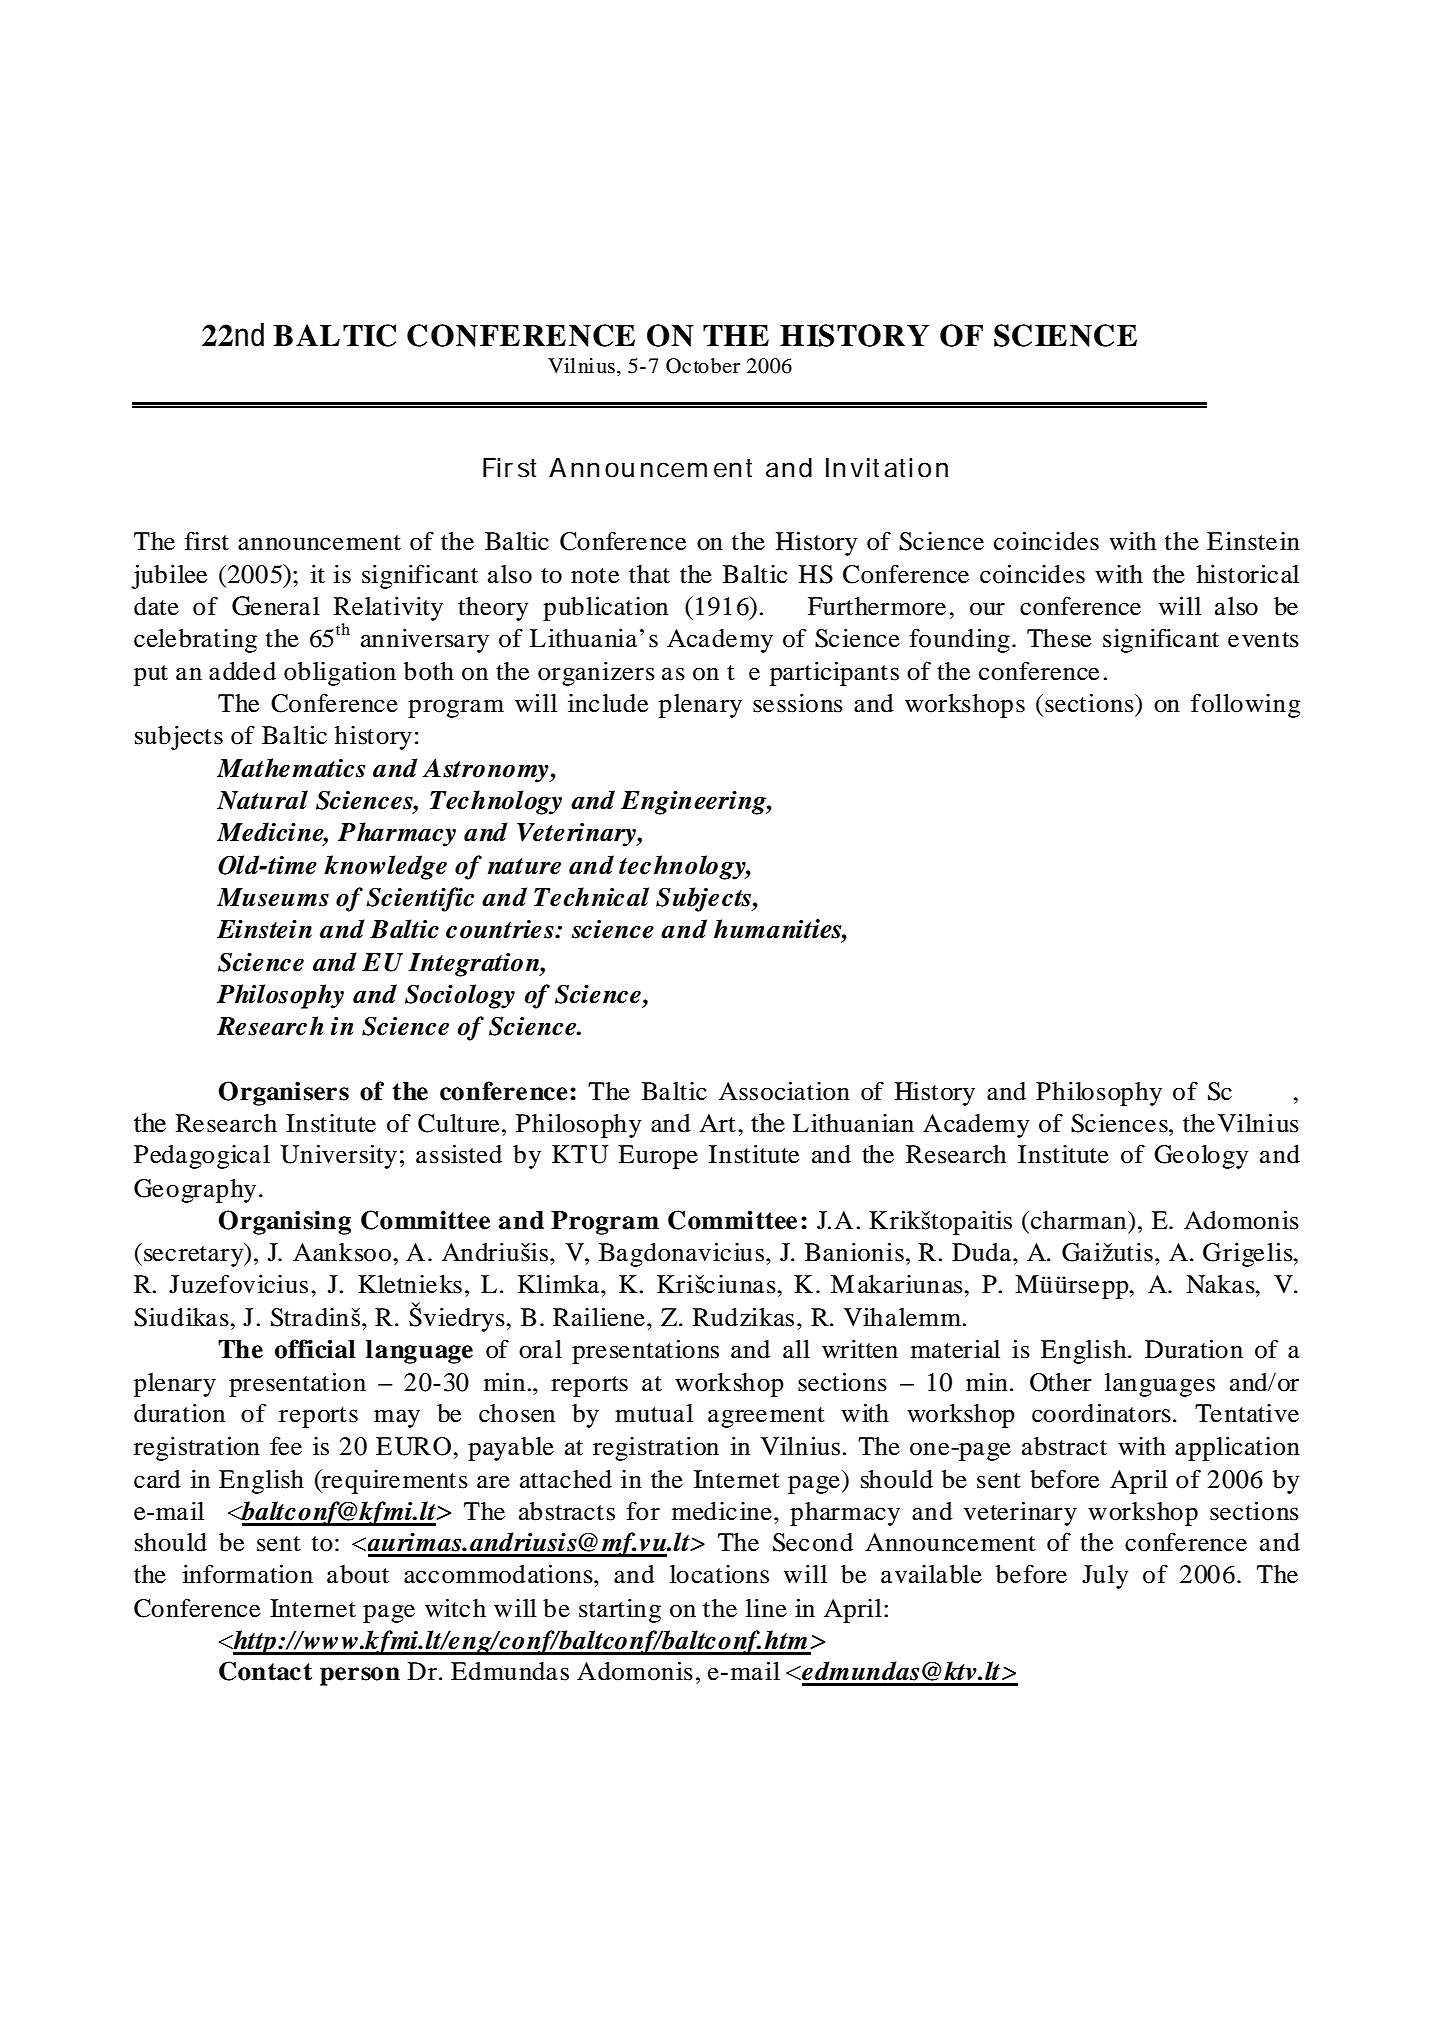 The image size is (1431, 2023). Describe the element at coordinates (591, 897) in the screenshot. I see `Technical` at that location.
